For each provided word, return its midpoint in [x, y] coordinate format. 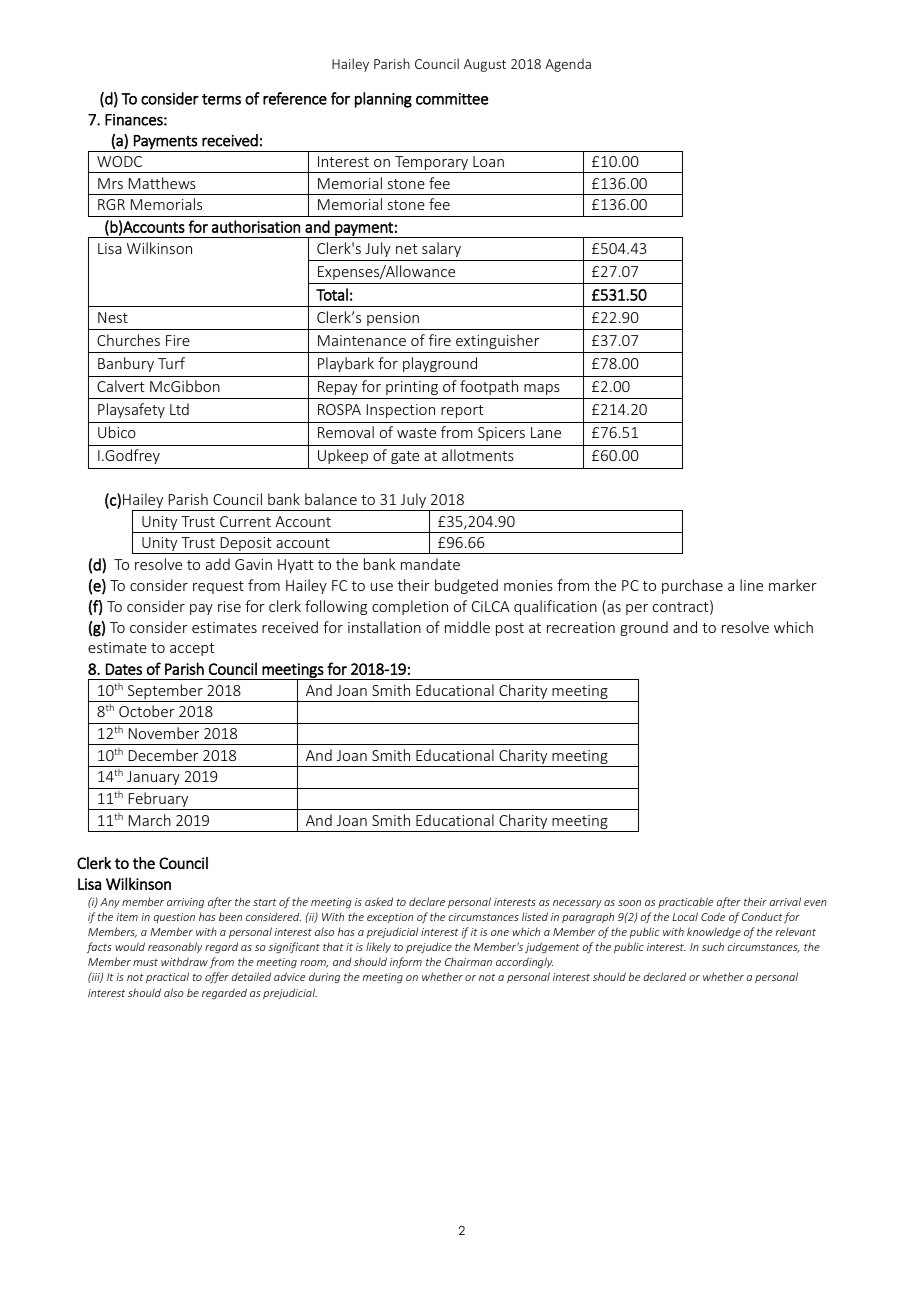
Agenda [568, 65]
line [751, 585]
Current [245, 521]
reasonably [175, 947]
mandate [430, 564]
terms [221, 99]
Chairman [468, 961]
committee [452, 99]
